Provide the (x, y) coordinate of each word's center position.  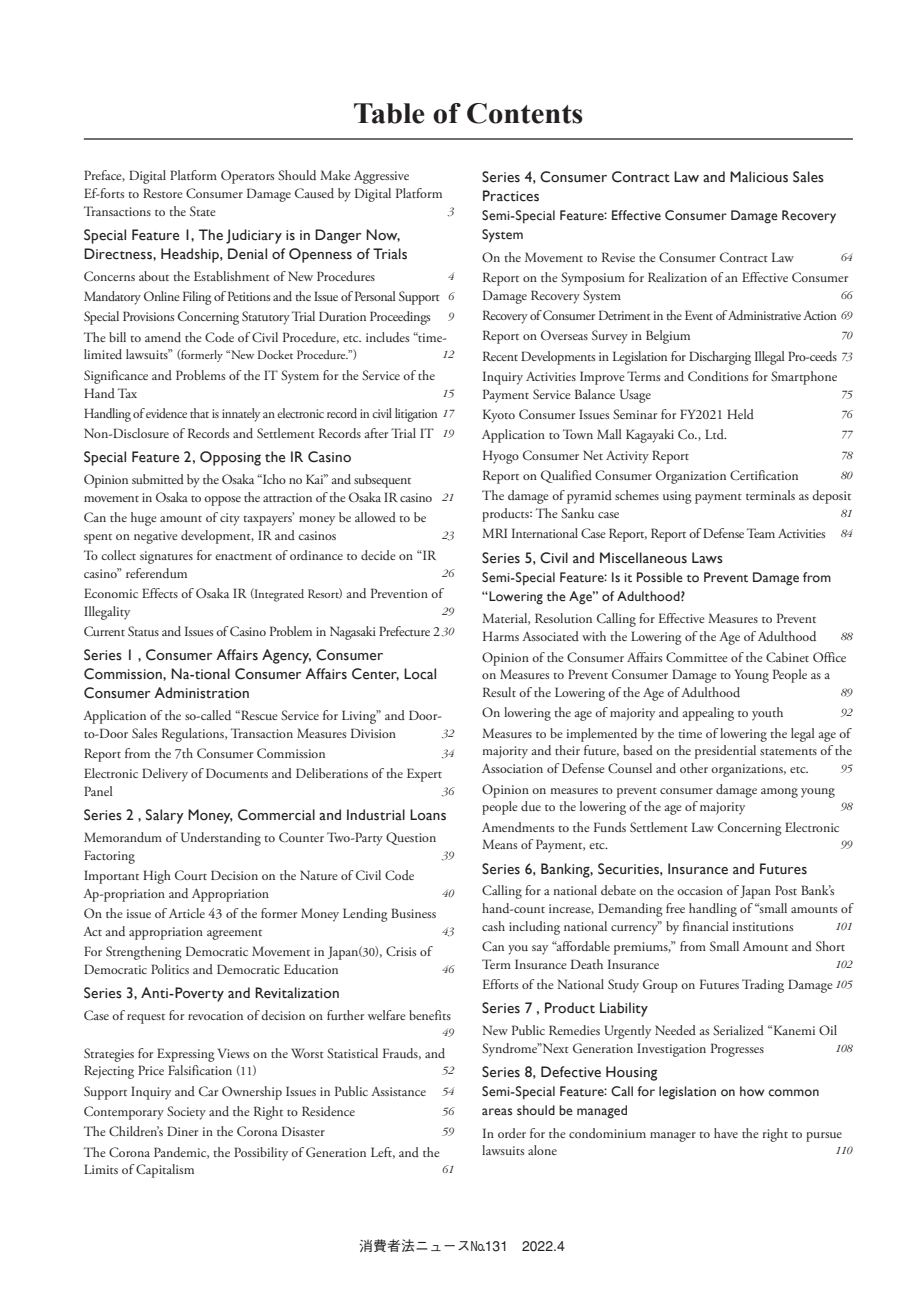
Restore (163, 193)
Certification (764, 475)
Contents (525, 113)
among (779, 793)
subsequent (382, 481)
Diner (182, 1131)
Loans (428, 815)
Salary (165, 816)
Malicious (759, 177)
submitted (158, 479)
